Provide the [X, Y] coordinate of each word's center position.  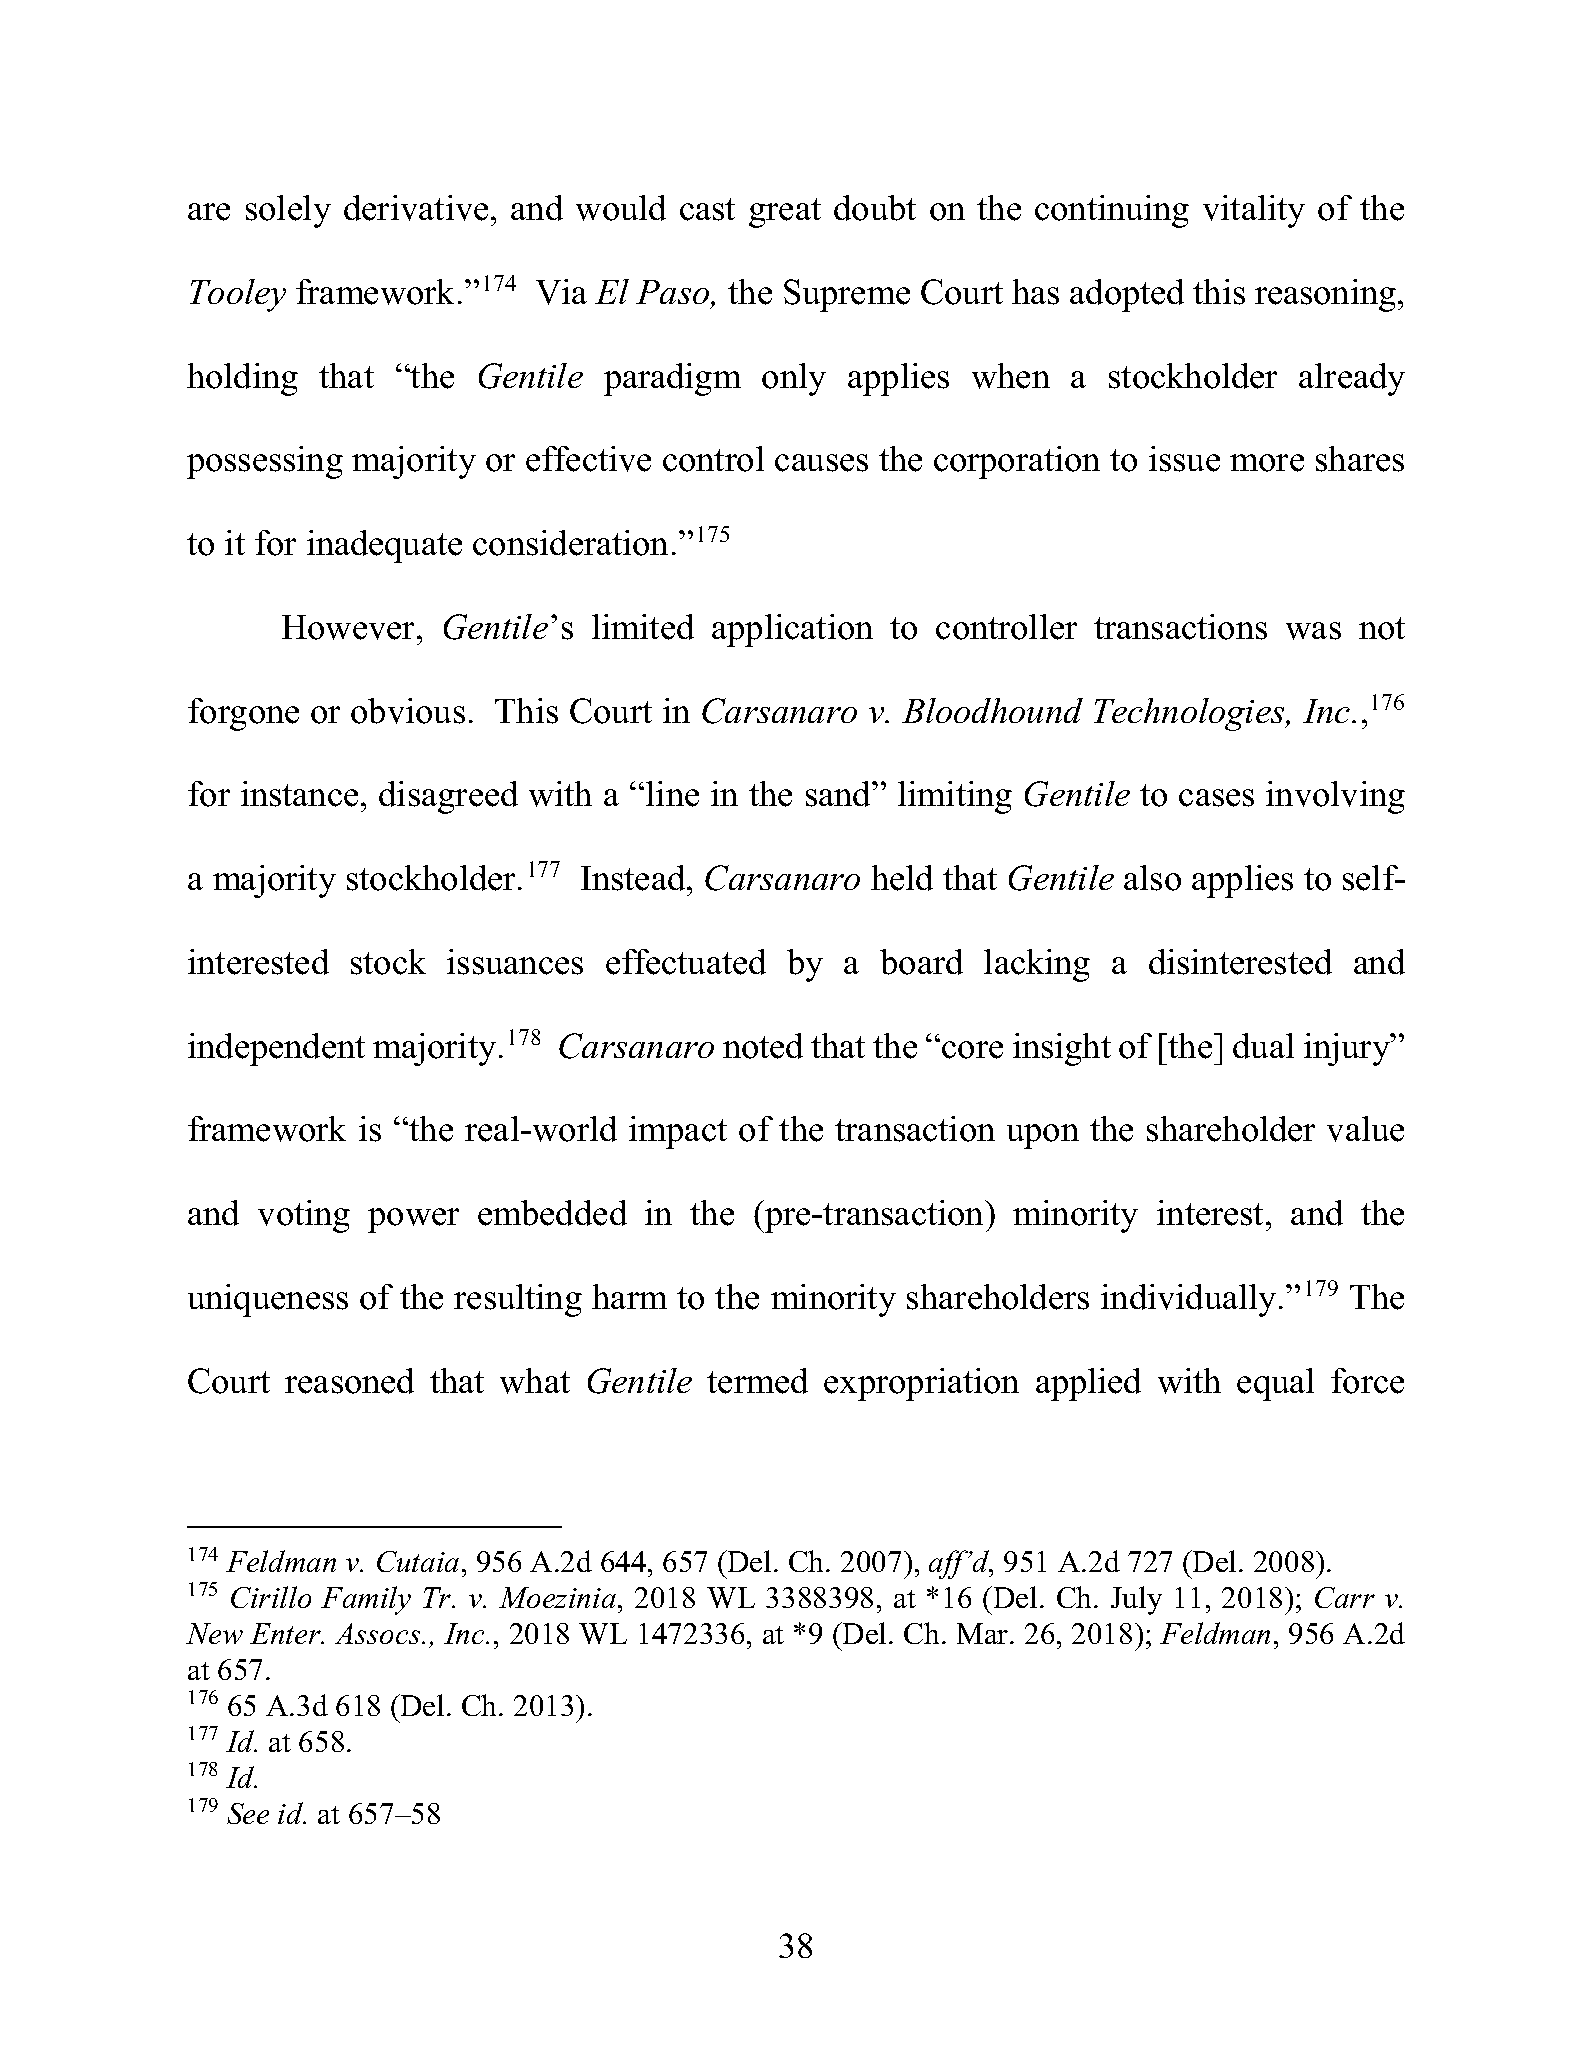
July [1136, 1600]
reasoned [349, 1381]
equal [1275, 1384]
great [785, 213]
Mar [984, 1633]
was [1313, 631]
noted [763, 1046]
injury [1348, 1049]
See [248, 1813]
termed [757, 1381]
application [792, 630]
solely [288, 211]
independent [276, 1049]
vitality [1254, 211]
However [350, 627]
